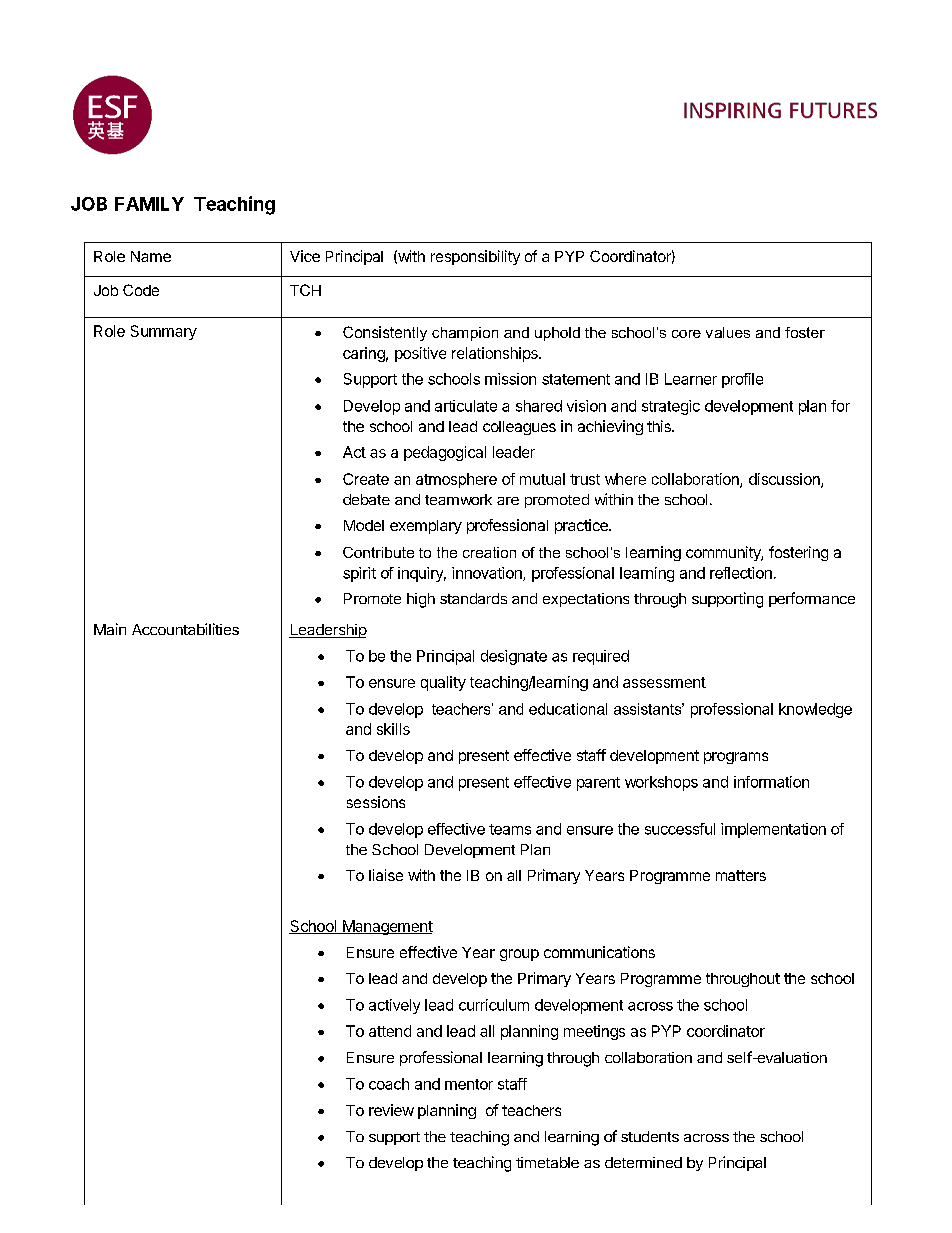 The height and width of the screenshot is (1233, 952). Describe the element at coordinates (785, 480) in the screenshot. I see `discussion` at that location.
